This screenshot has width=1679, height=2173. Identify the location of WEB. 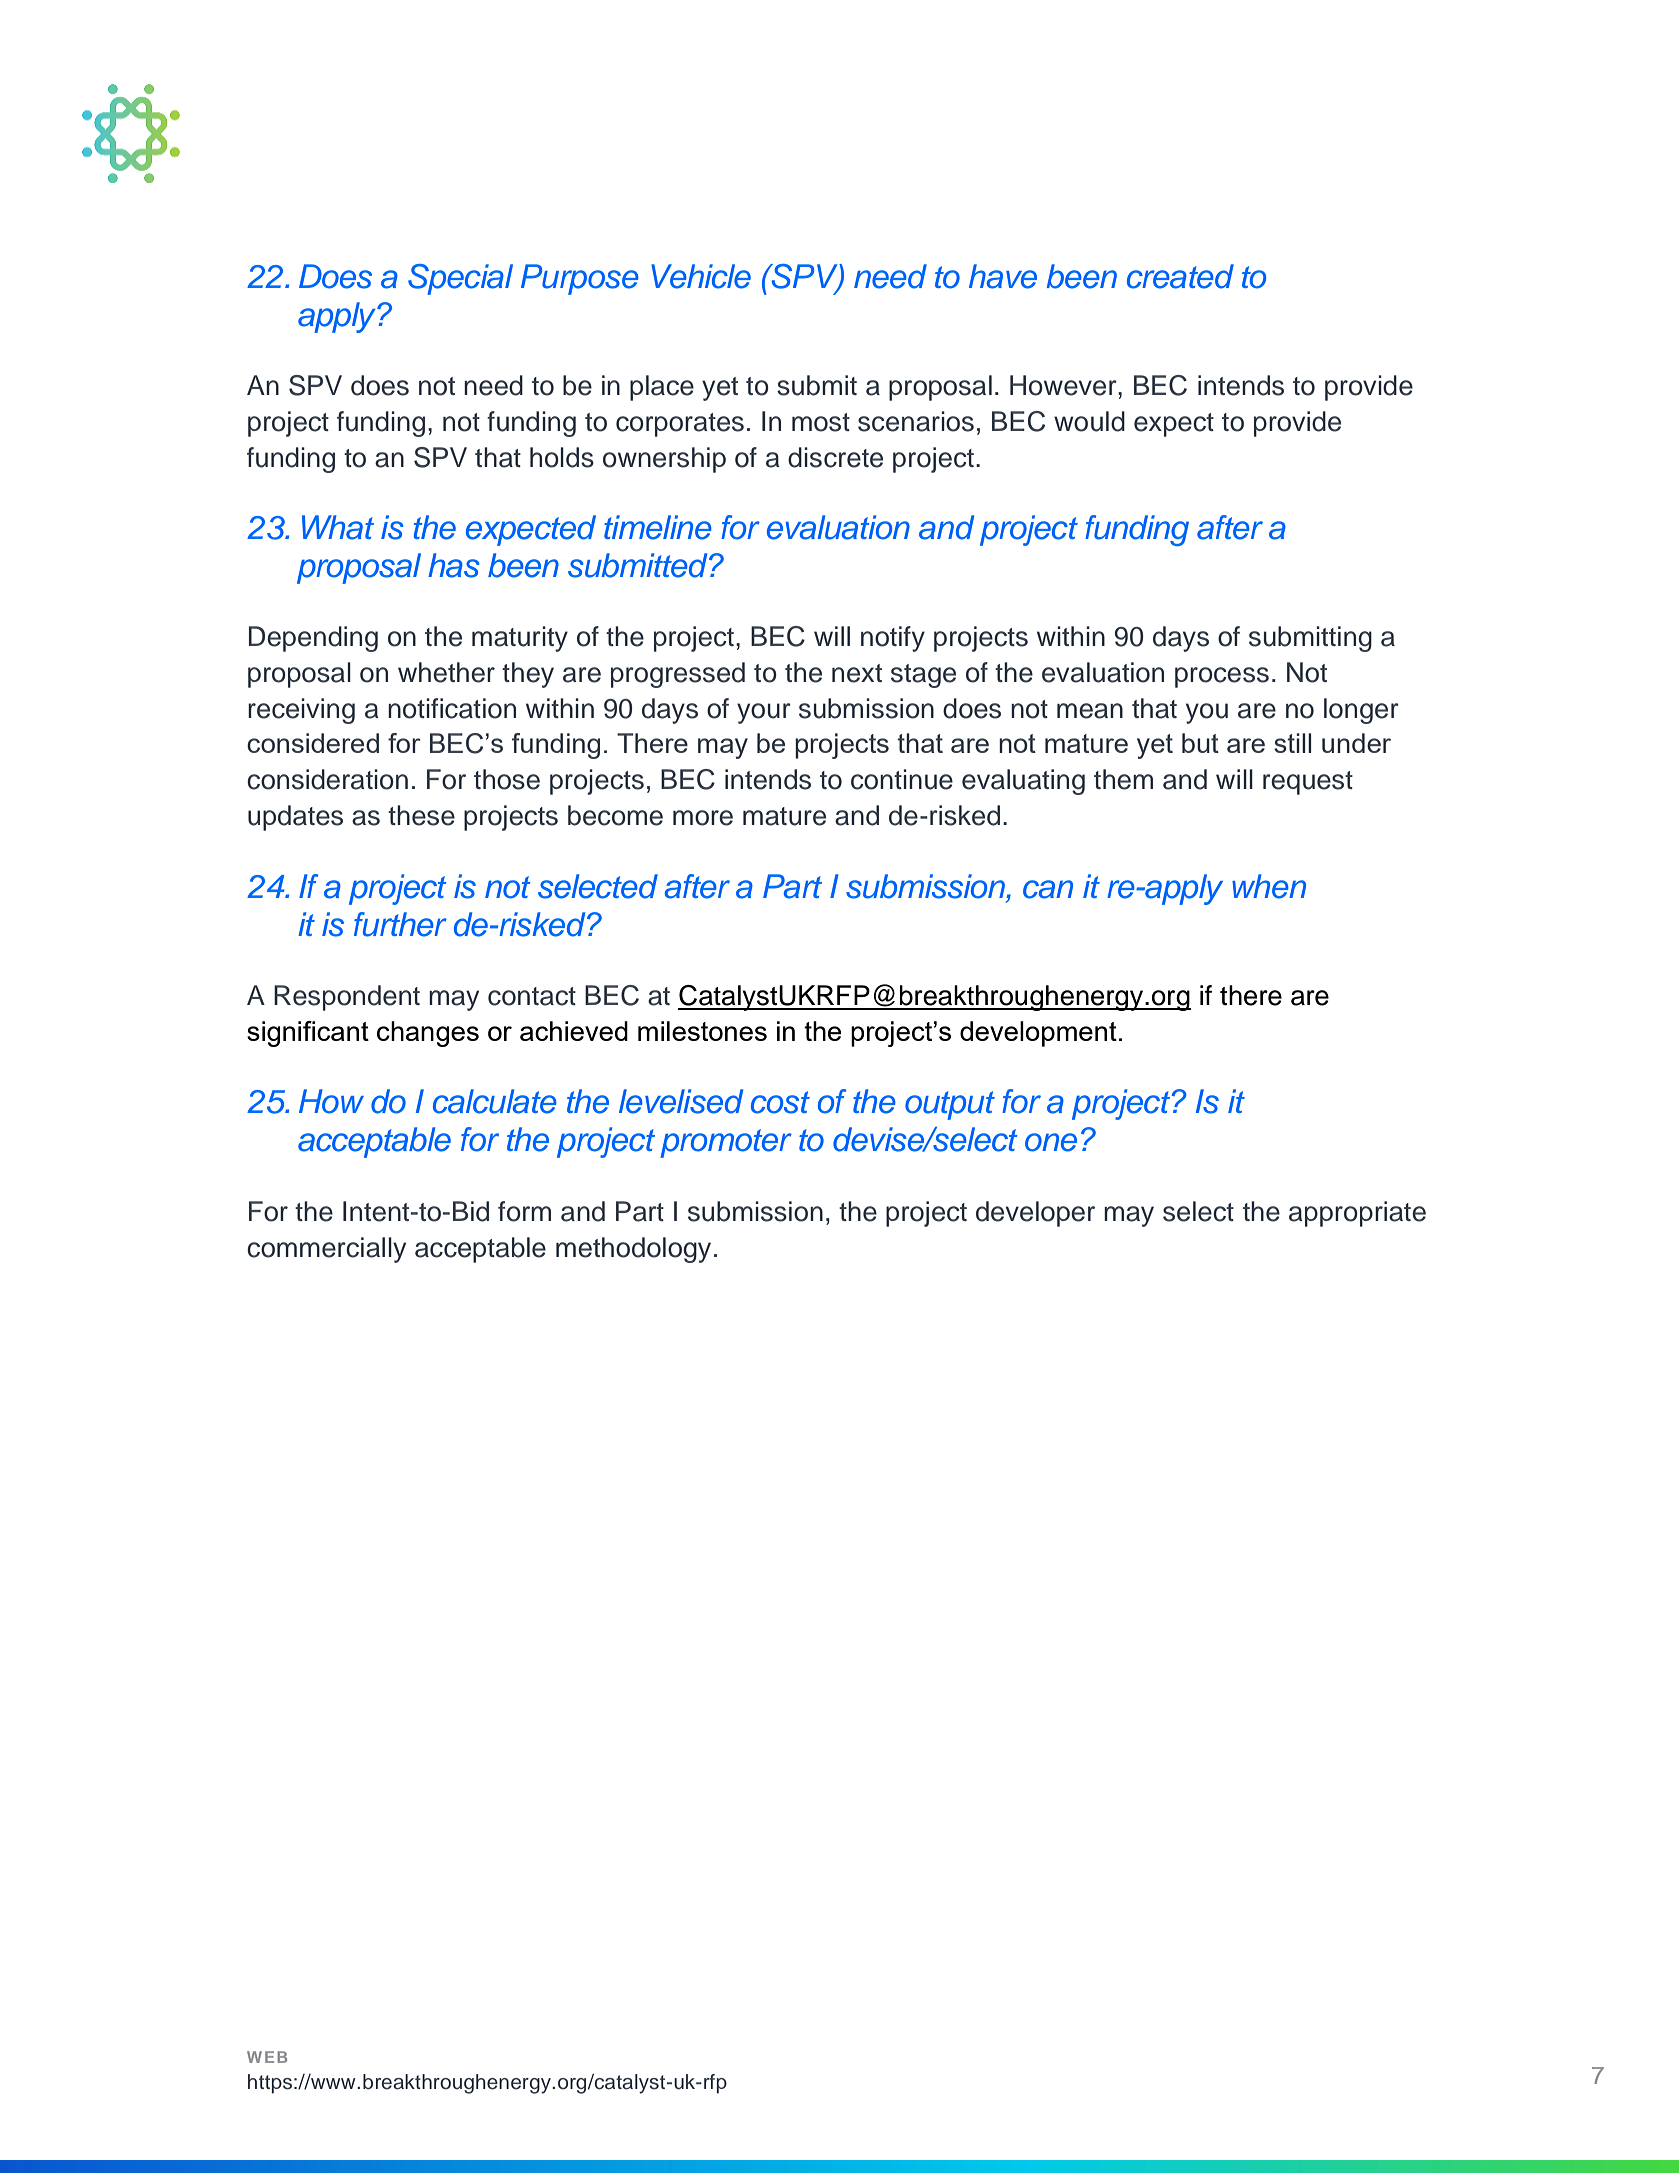
(267, 2057).
